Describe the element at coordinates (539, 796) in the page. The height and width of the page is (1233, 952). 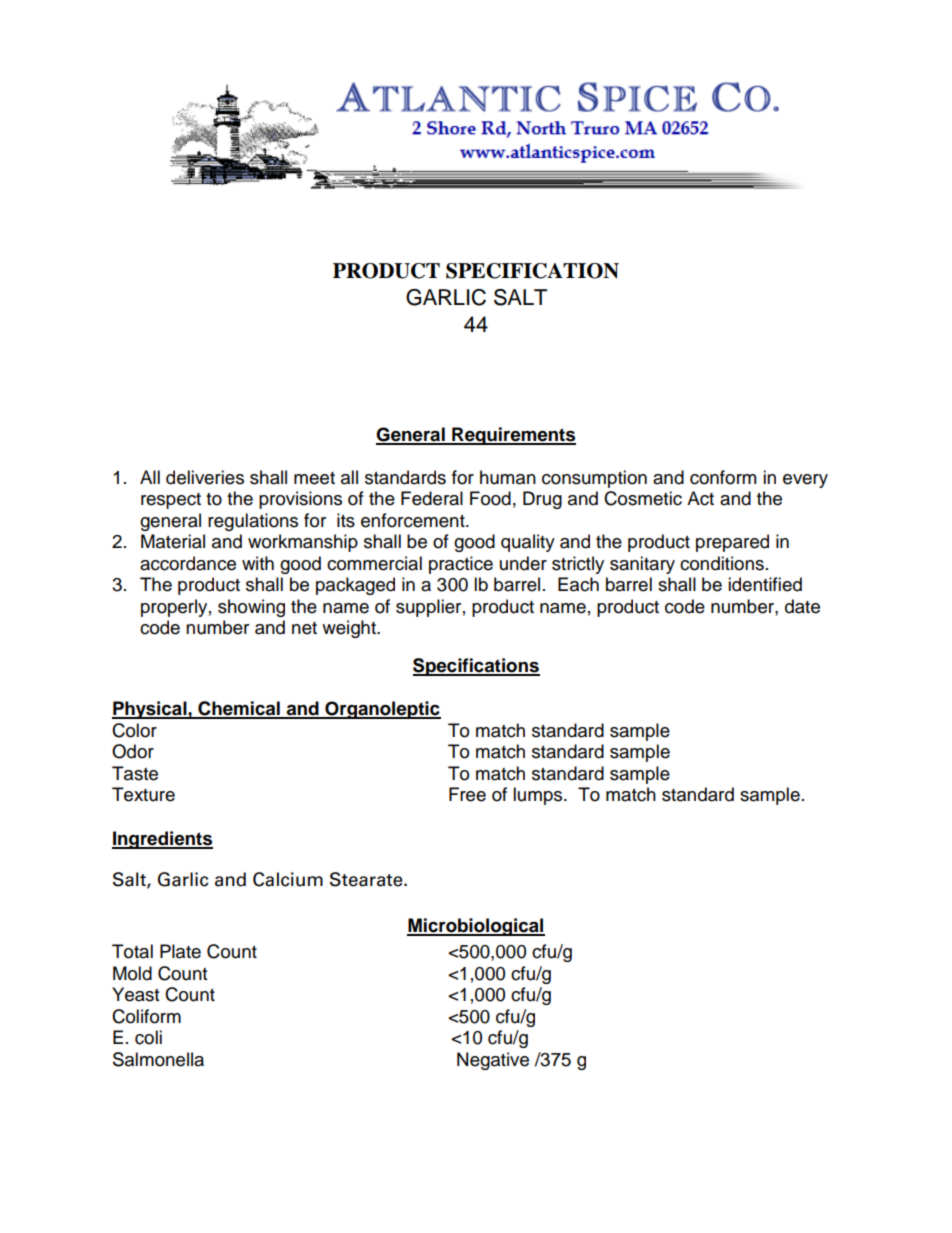
I see `lumps` at that location.
